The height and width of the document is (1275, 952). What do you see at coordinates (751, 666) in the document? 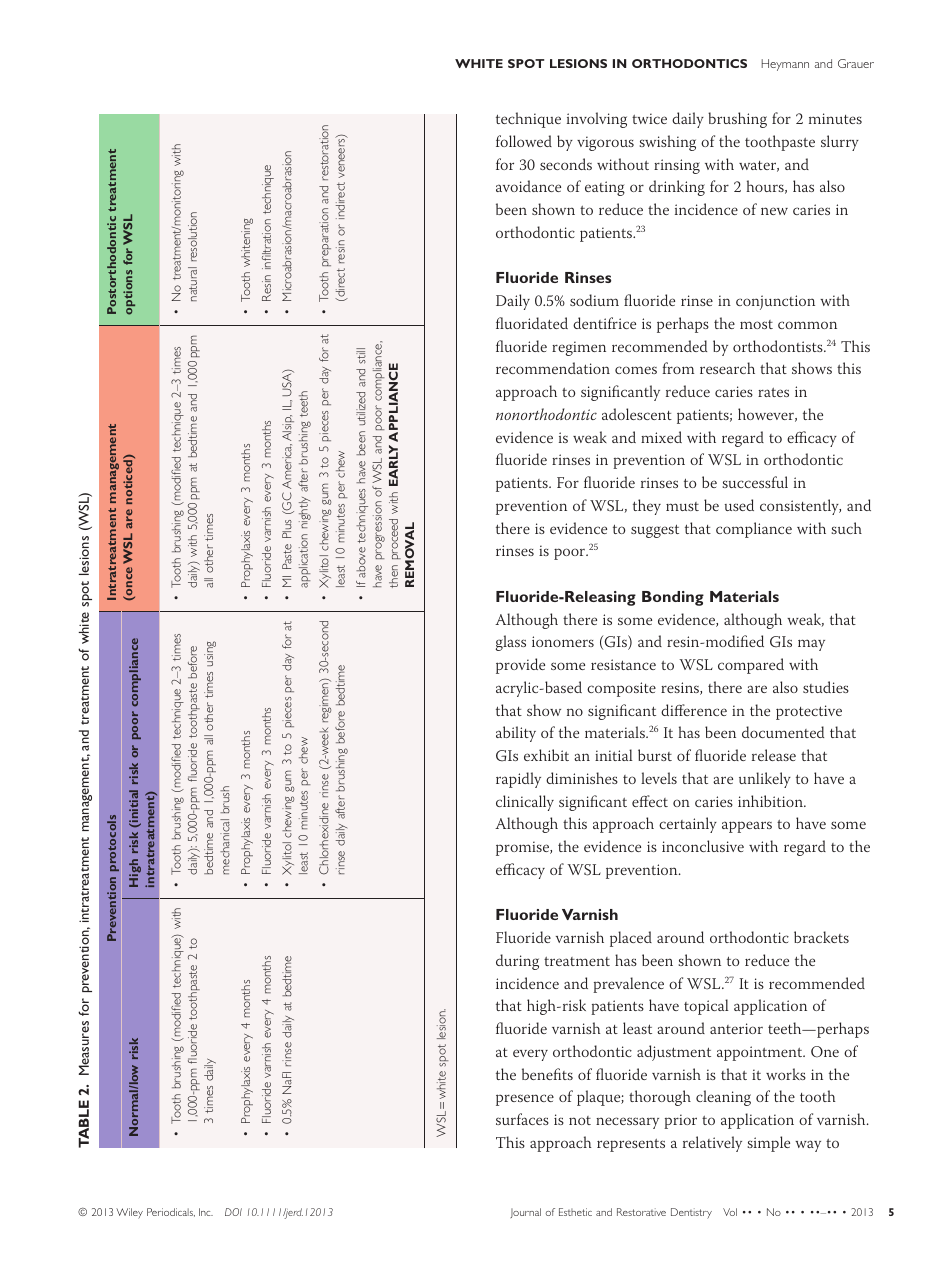
I see `compared` at bounding box center [751, 666].
